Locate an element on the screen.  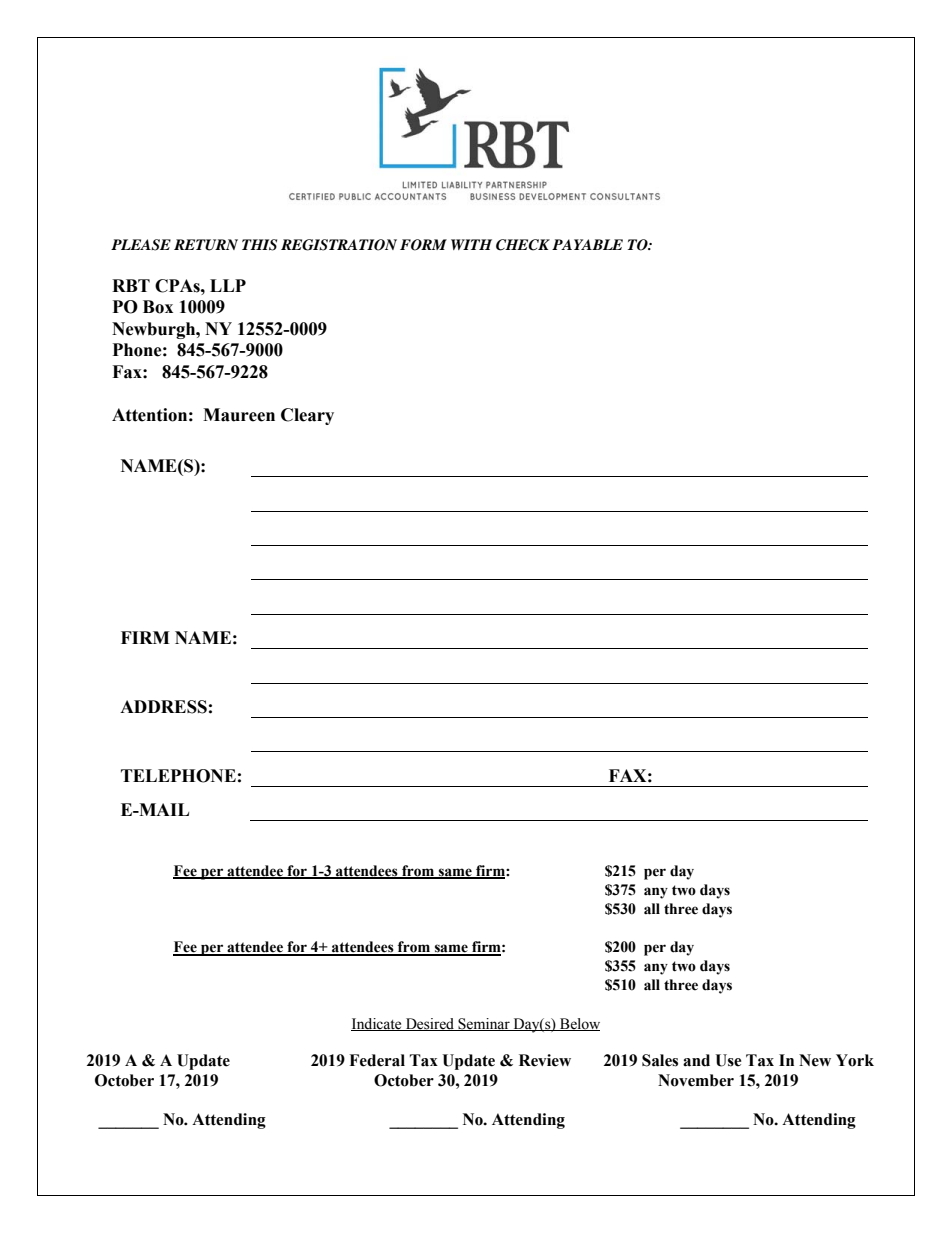
WITH is located at coordinates (471, 244).
